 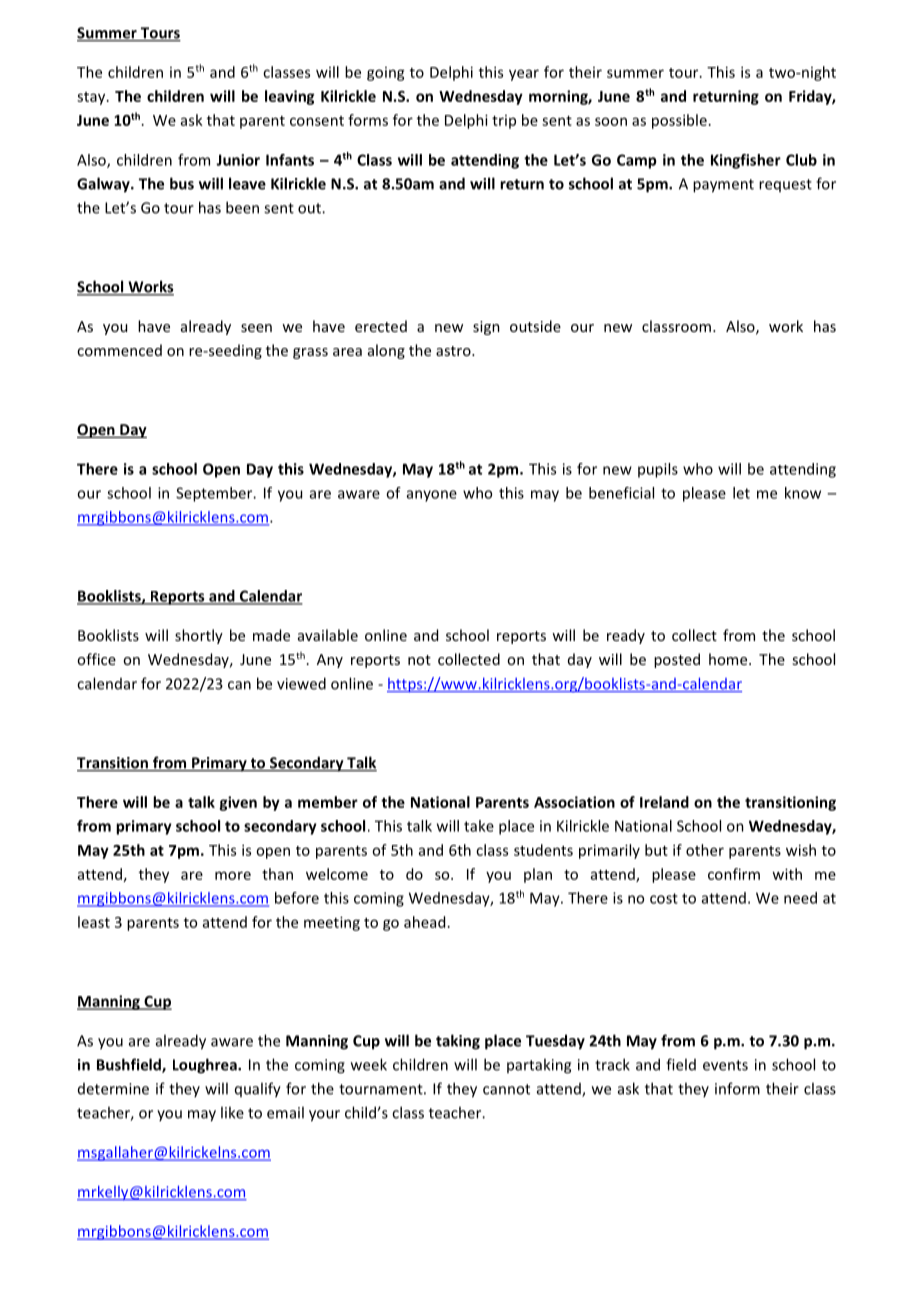 What do you see at coordinates (328, 635) in the screenshot?
I see `available` at bounding box center [328, 635].
